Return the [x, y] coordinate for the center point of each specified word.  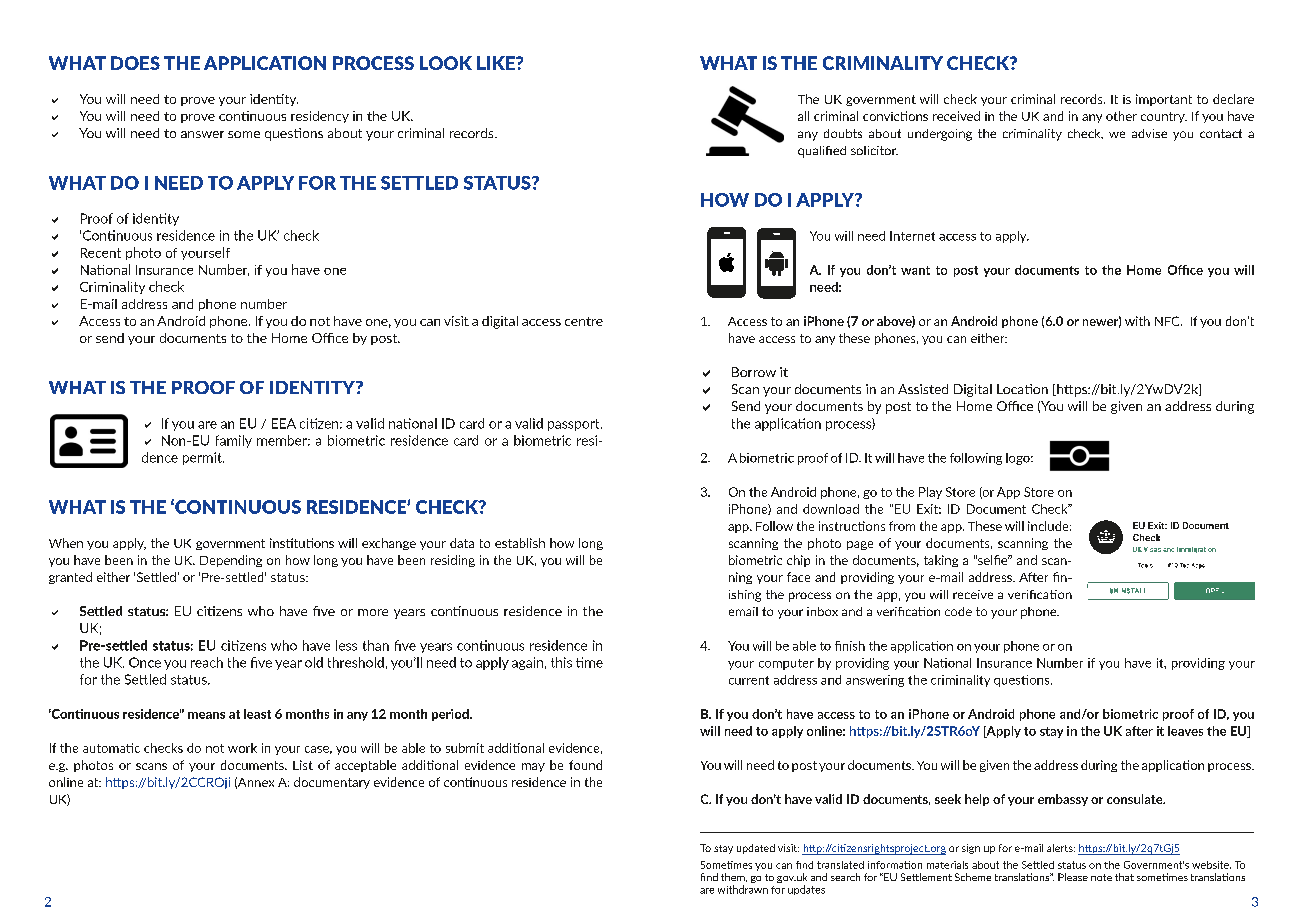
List [303, 765]
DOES [135, 63]
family [234, 441]
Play [930, 493]
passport [575, 425]
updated [756, 849]
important [1164, 100]
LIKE [497, 63]
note [1101, 877]
